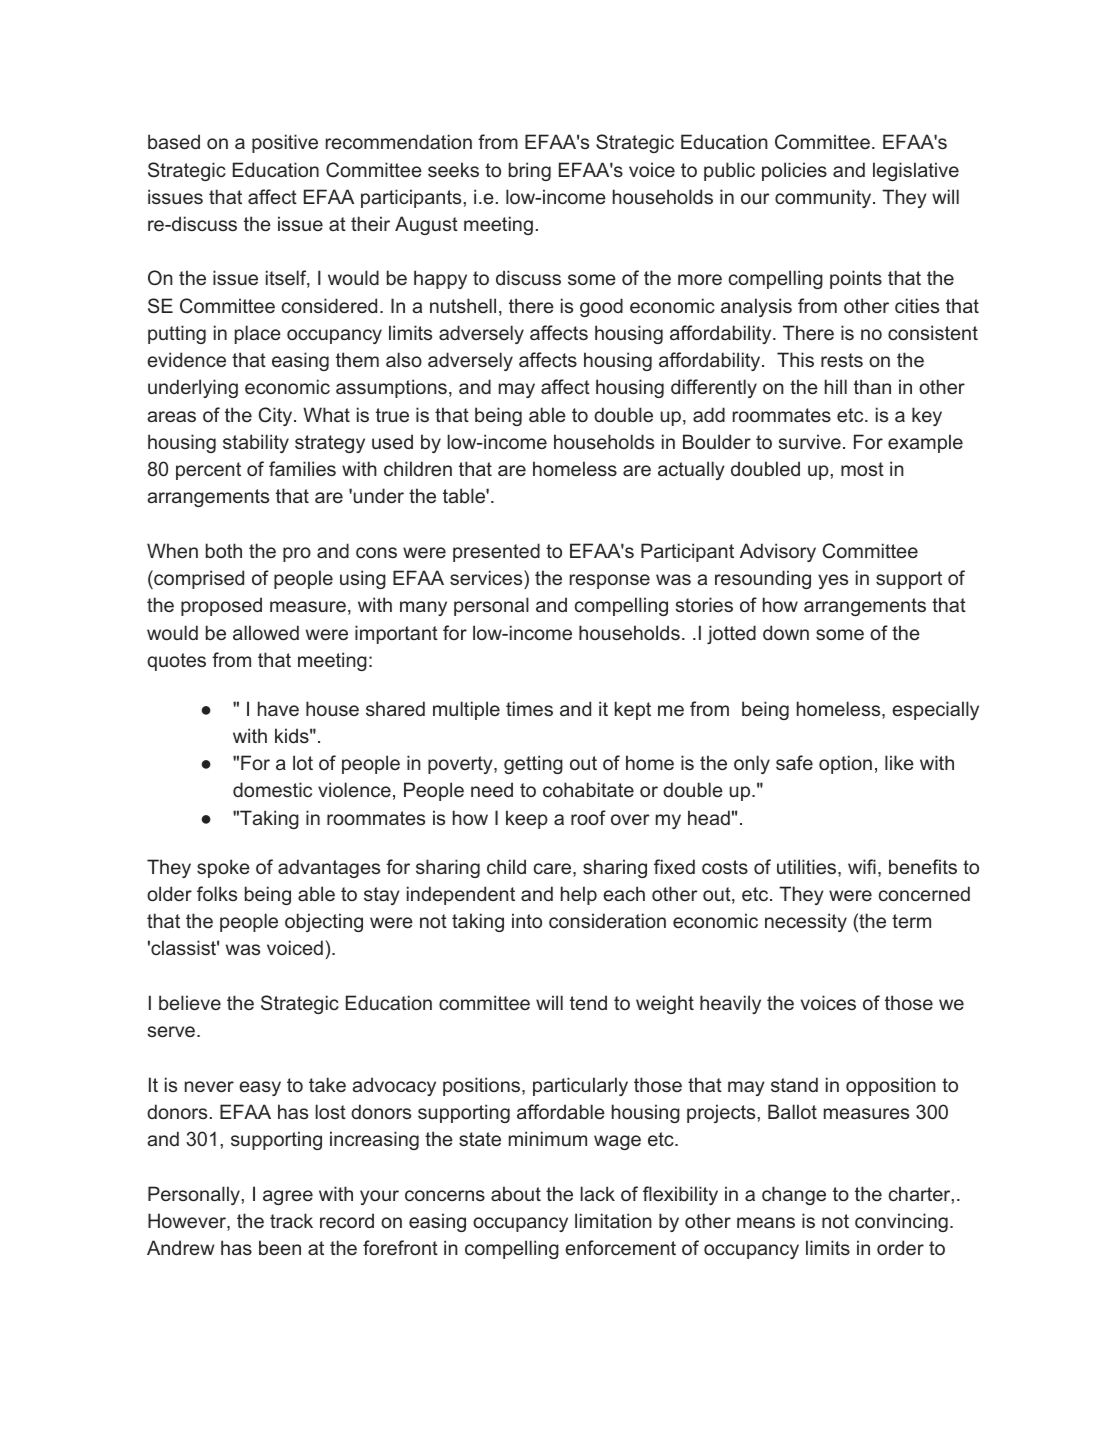 The image size is (1111, 1438). Describe the element at coordinates (291, 1220) in the document. I see `track` at that location.
